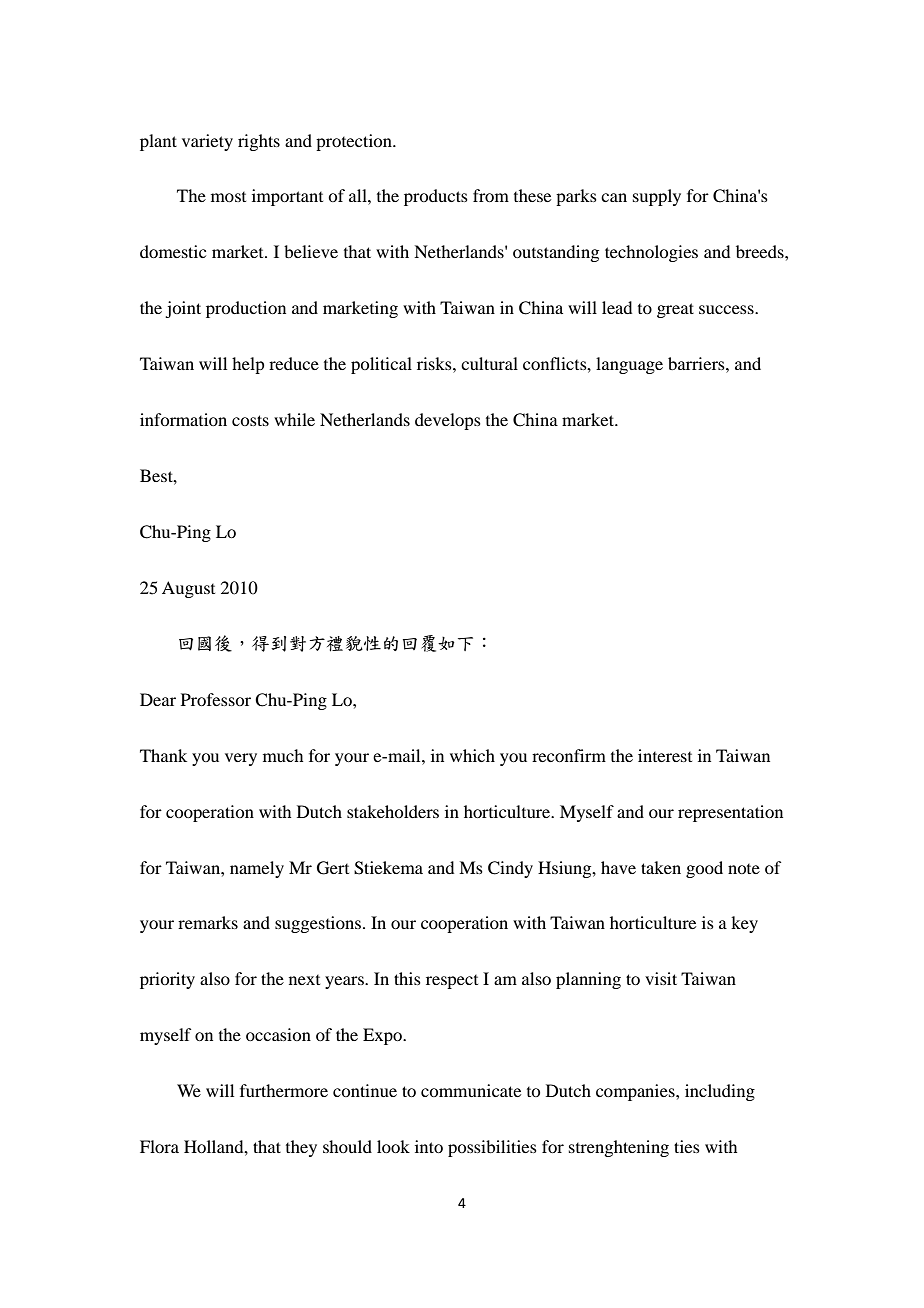 The image size is (924, 1308). Describe the element at coordinates (228, 197) in the screenshot. I see `most` at that location.
